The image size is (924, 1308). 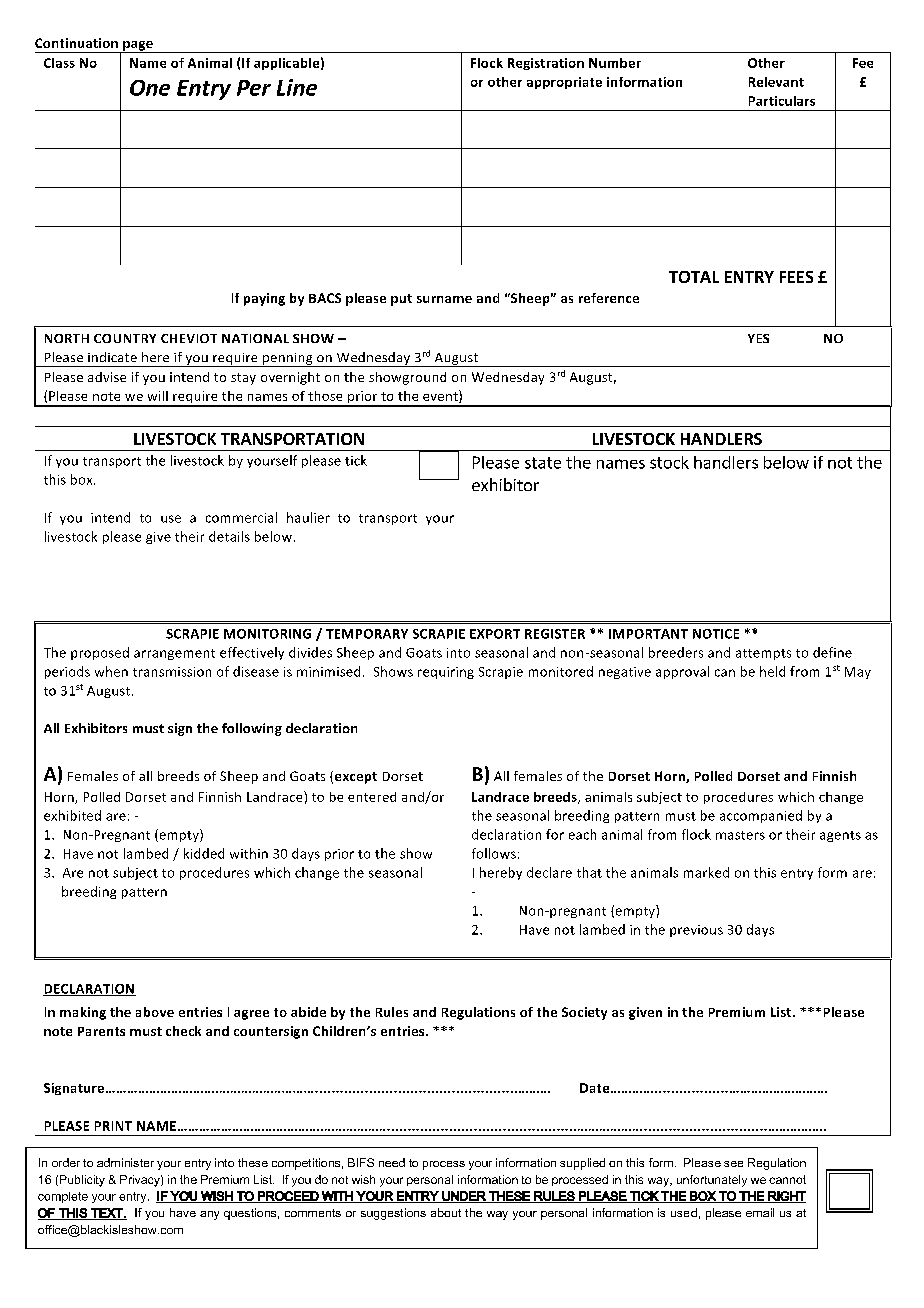 What do you see at coordinates (150, 88) in the screenshot?
I see `One` at bounding box center [150, 88].
